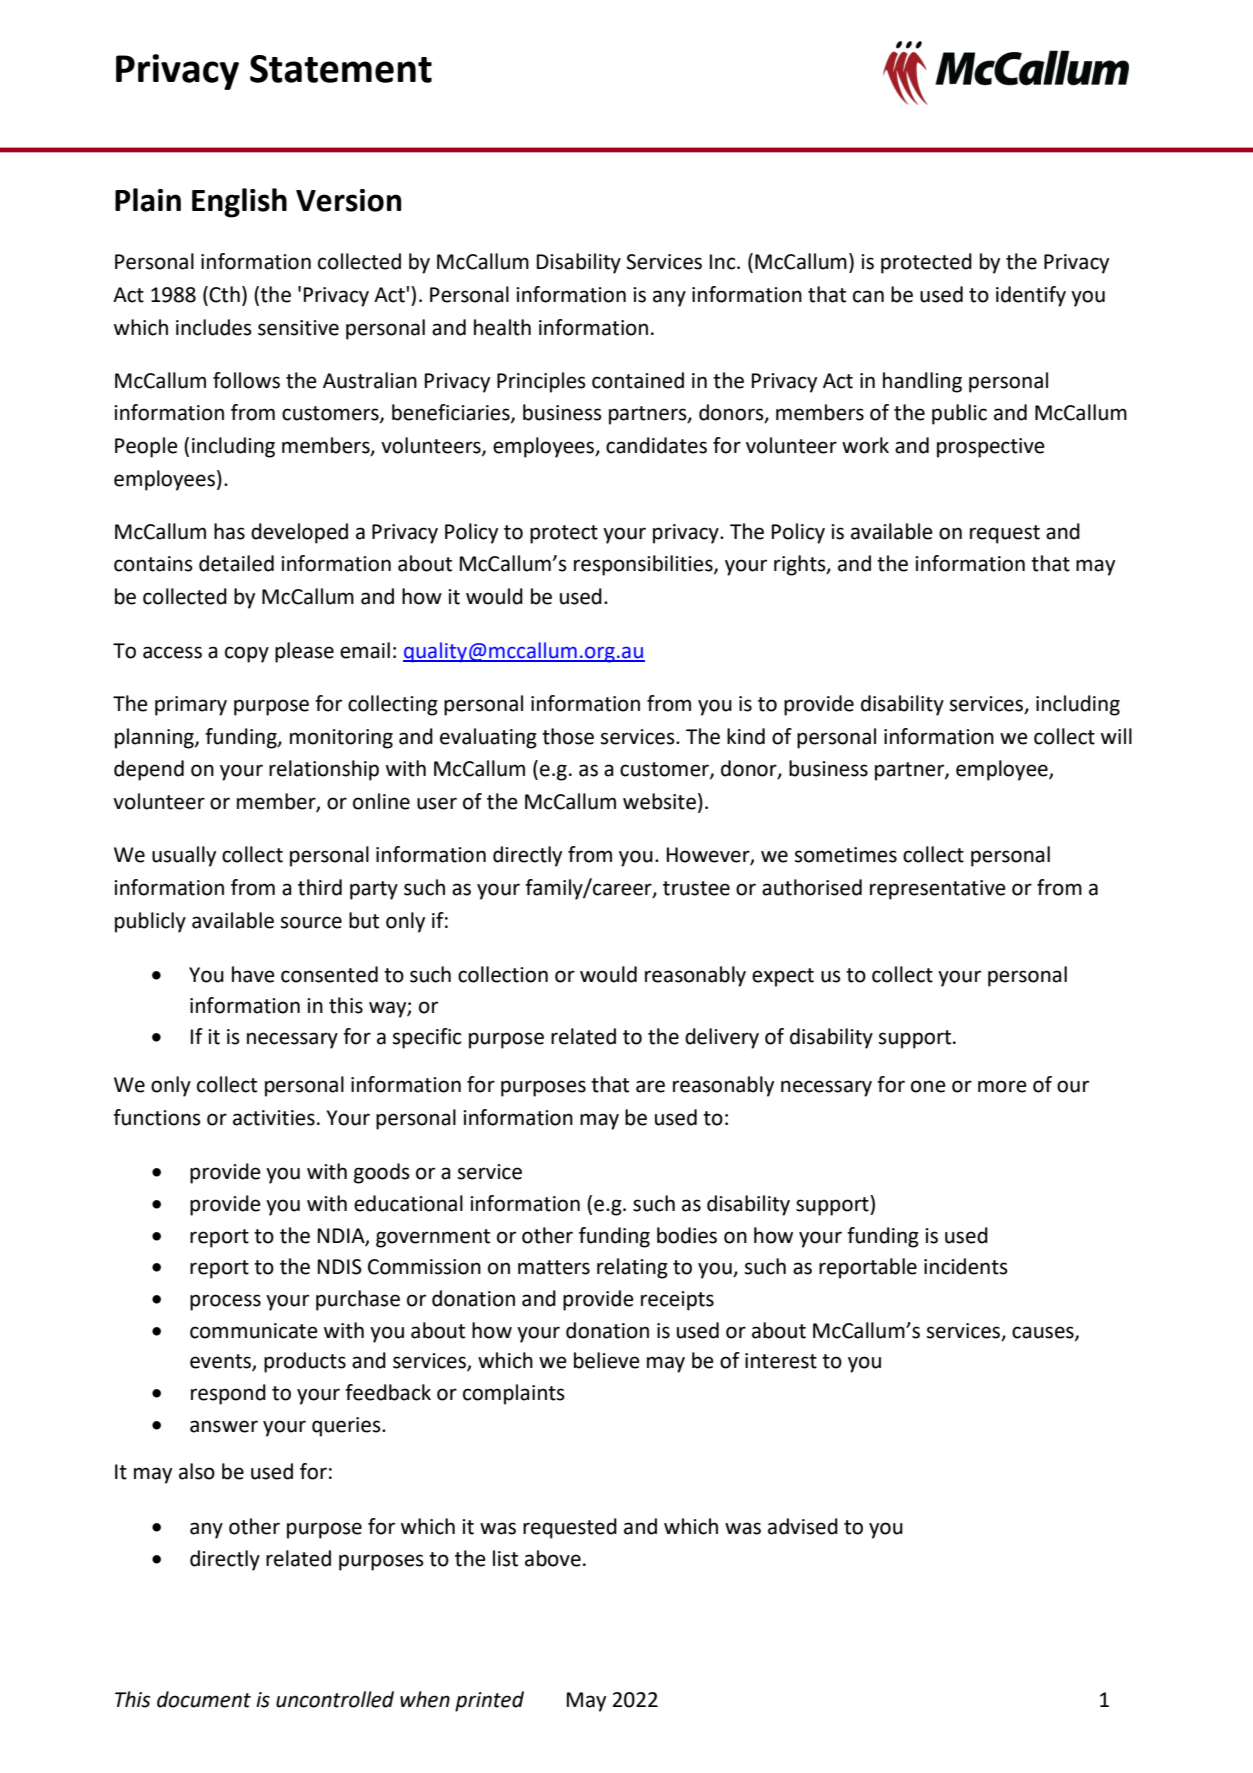  What do you see at coordinates (1031, 296) in the page?
I see `identify` at bounding box center [1031, 296].
